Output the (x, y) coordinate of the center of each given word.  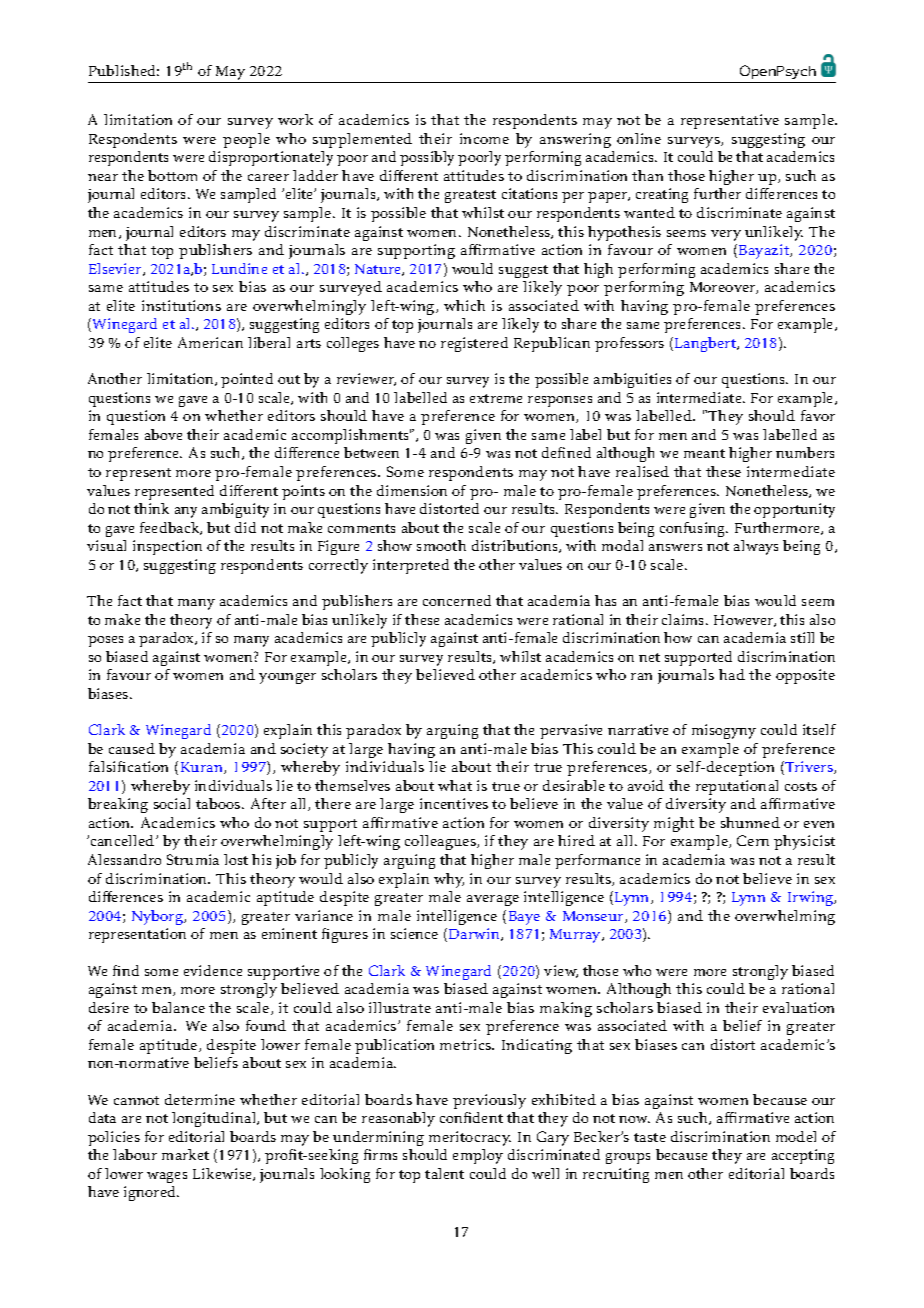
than (647, 175)
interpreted (411, 566)
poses (105, 641)
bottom (172, 175)
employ (478, 1156)
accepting (803, 1156)
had (732, 674)
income (484, 138)
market (185, 1154)
